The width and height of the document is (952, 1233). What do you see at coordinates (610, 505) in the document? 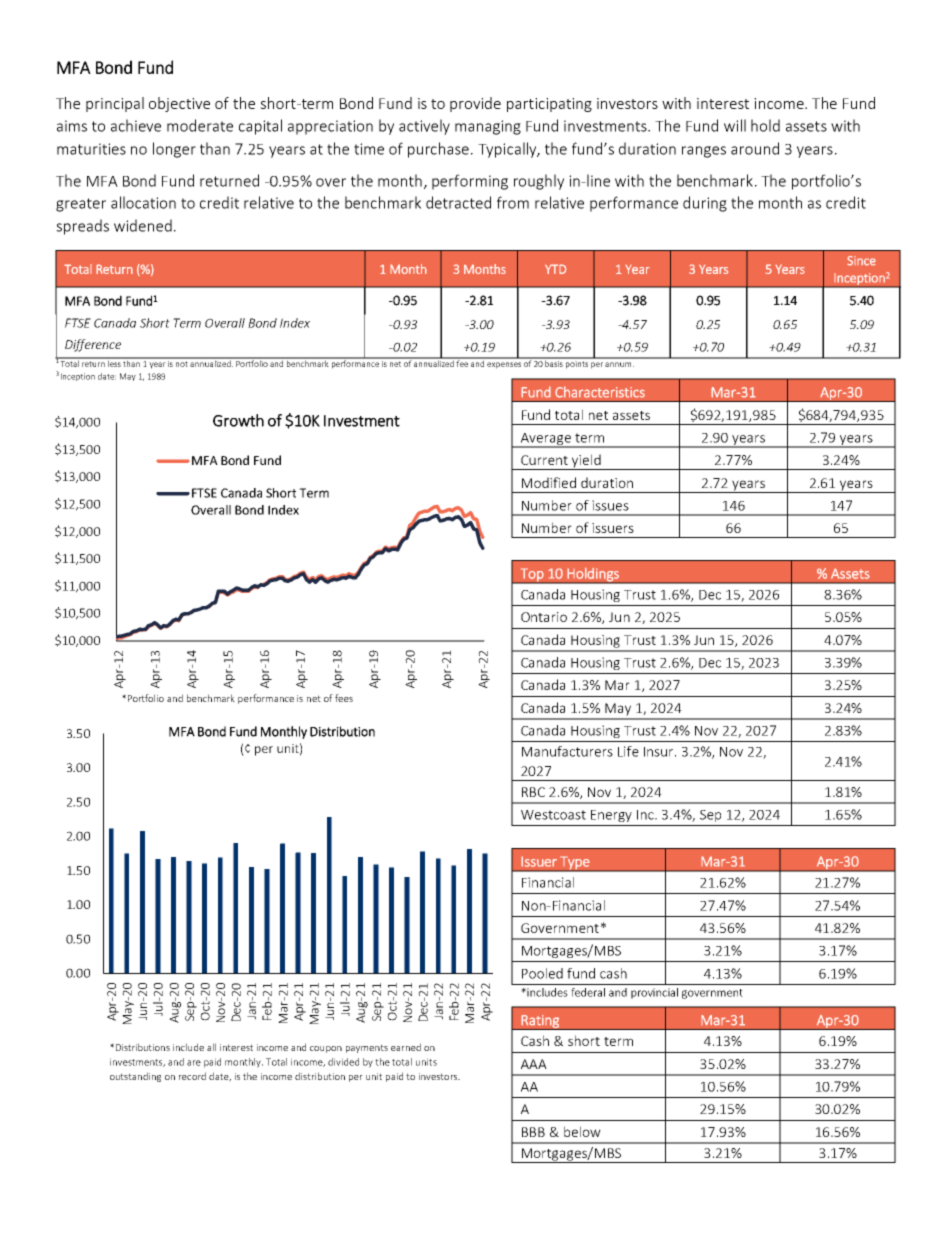
I see `issues` at bounding box center [610, 505].
